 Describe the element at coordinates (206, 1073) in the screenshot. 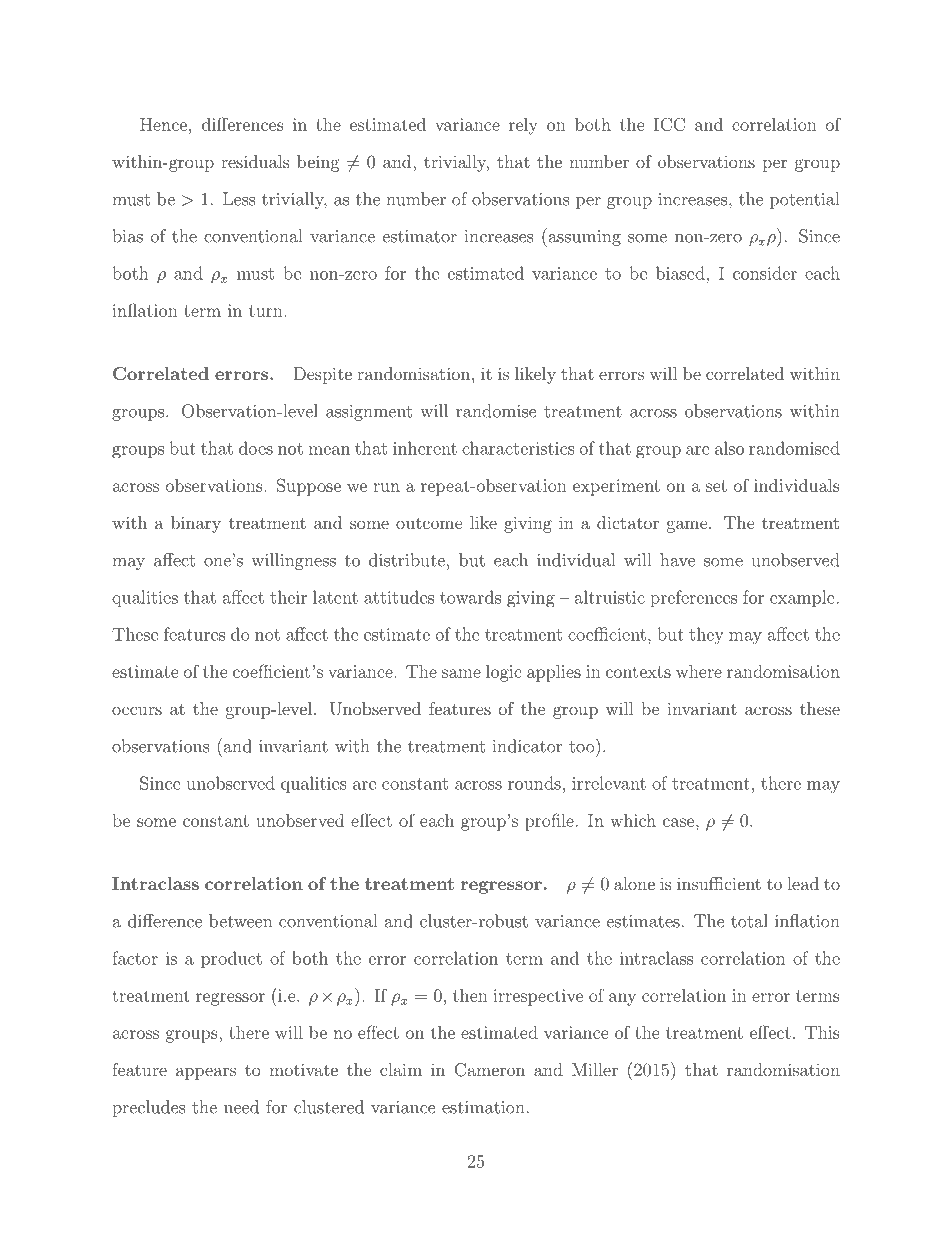

I see `appears` at that location.
